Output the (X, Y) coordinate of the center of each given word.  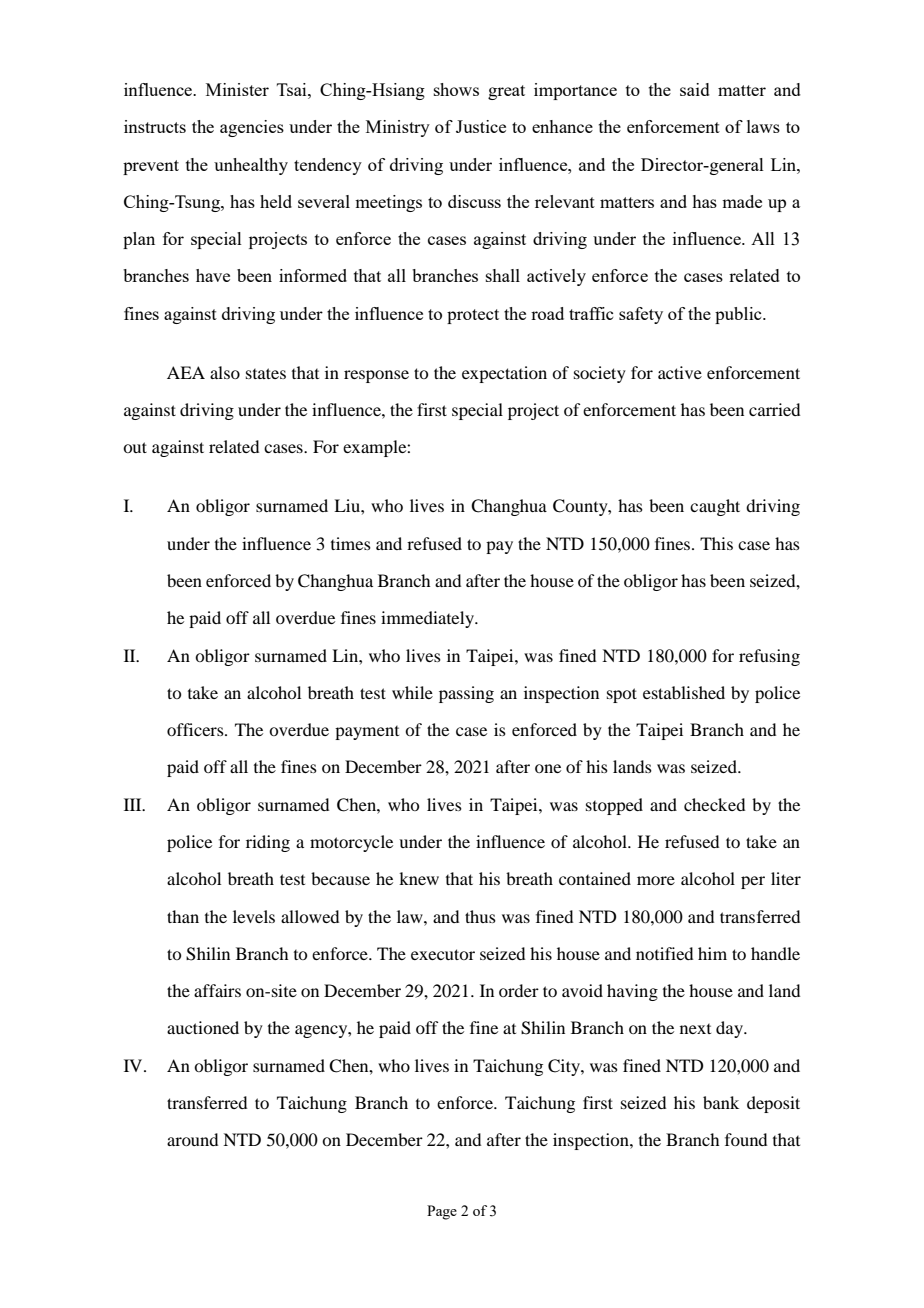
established (684, 692)
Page (442, 1212)
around (192, 1139)
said (695, 89)
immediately (429, 619)
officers (196, 729)
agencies (252, 128)
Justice (481, 126)
